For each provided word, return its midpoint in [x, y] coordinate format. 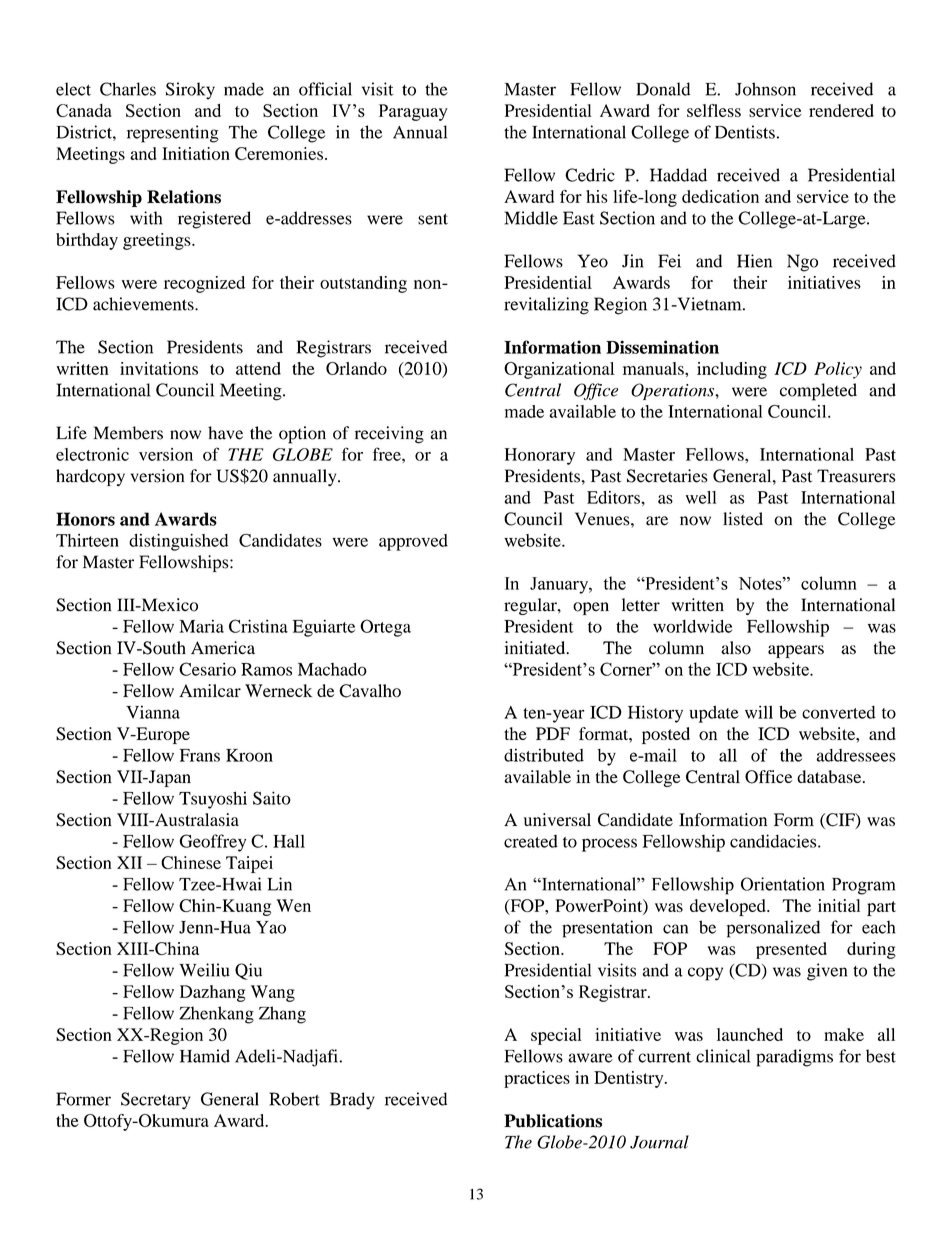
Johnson [765, 89]
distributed [544, 755]
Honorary [540, 456]
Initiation [196, 153]
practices [537, 1079]
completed [818, 392]
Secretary [156, 1101]
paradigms [794, 1058]
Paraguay [413, 112]
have [225, 433]
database [830, 776]
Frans [200, 755]
